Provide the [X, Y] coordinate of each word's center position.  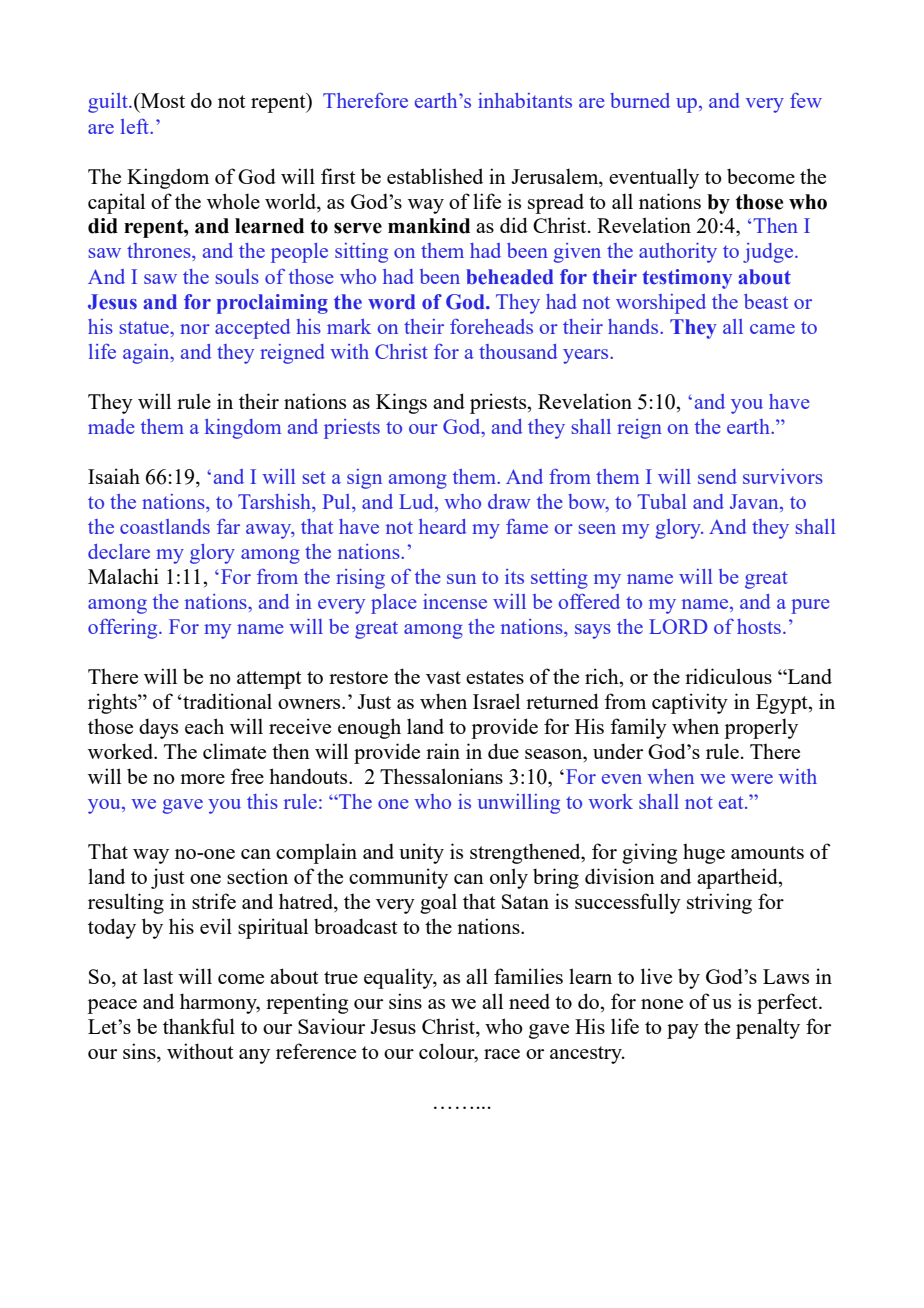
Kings [401, 403]
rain [443, 751]
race [502, 1054]
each [204, 726]
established [435, 176]
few [806, 100]
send [717, 476]
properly [761, 728]
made [111, 426]
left [136, 126]
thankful [199, 1026]
